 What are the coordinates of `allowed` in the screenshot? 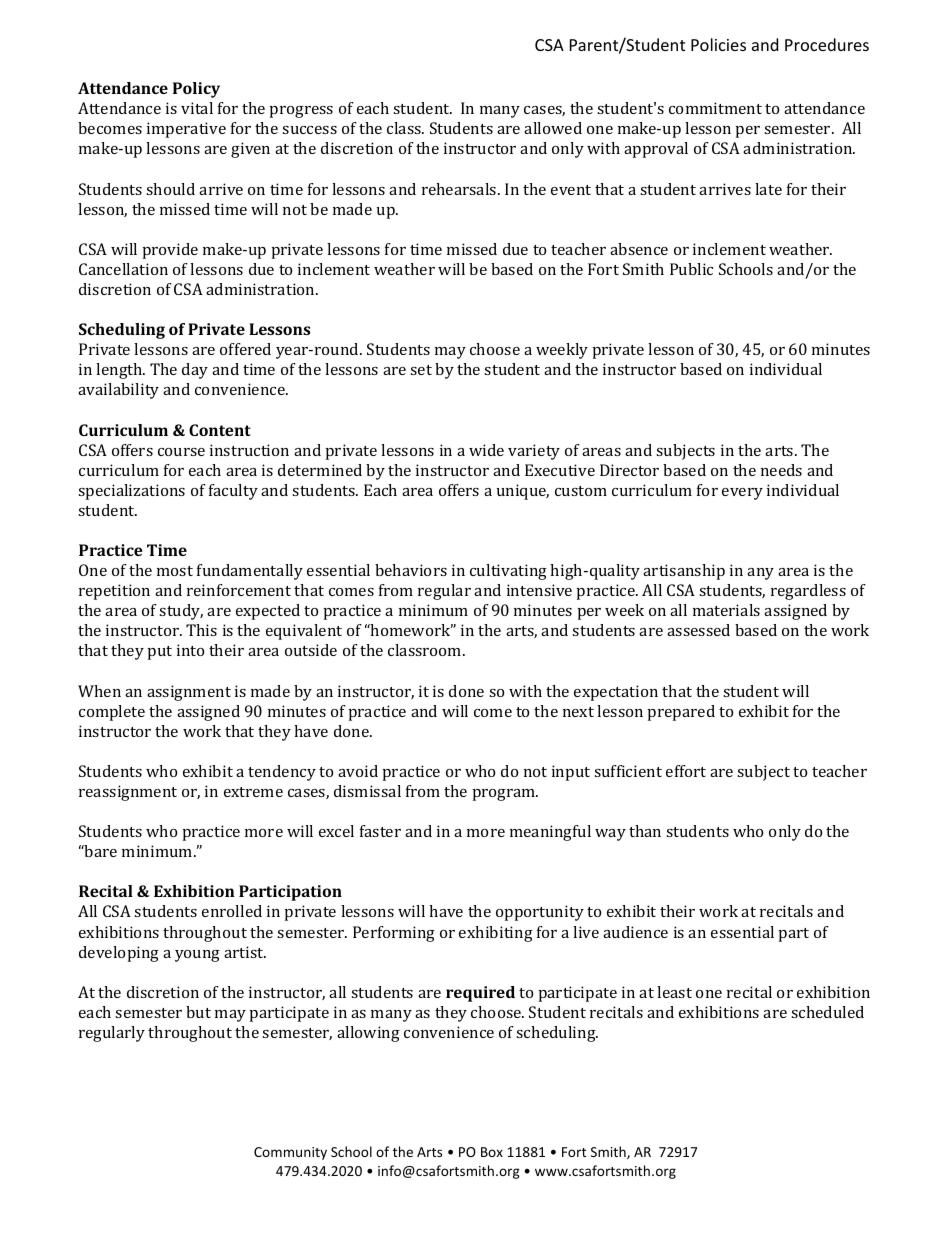 It's located at (553, 128).
